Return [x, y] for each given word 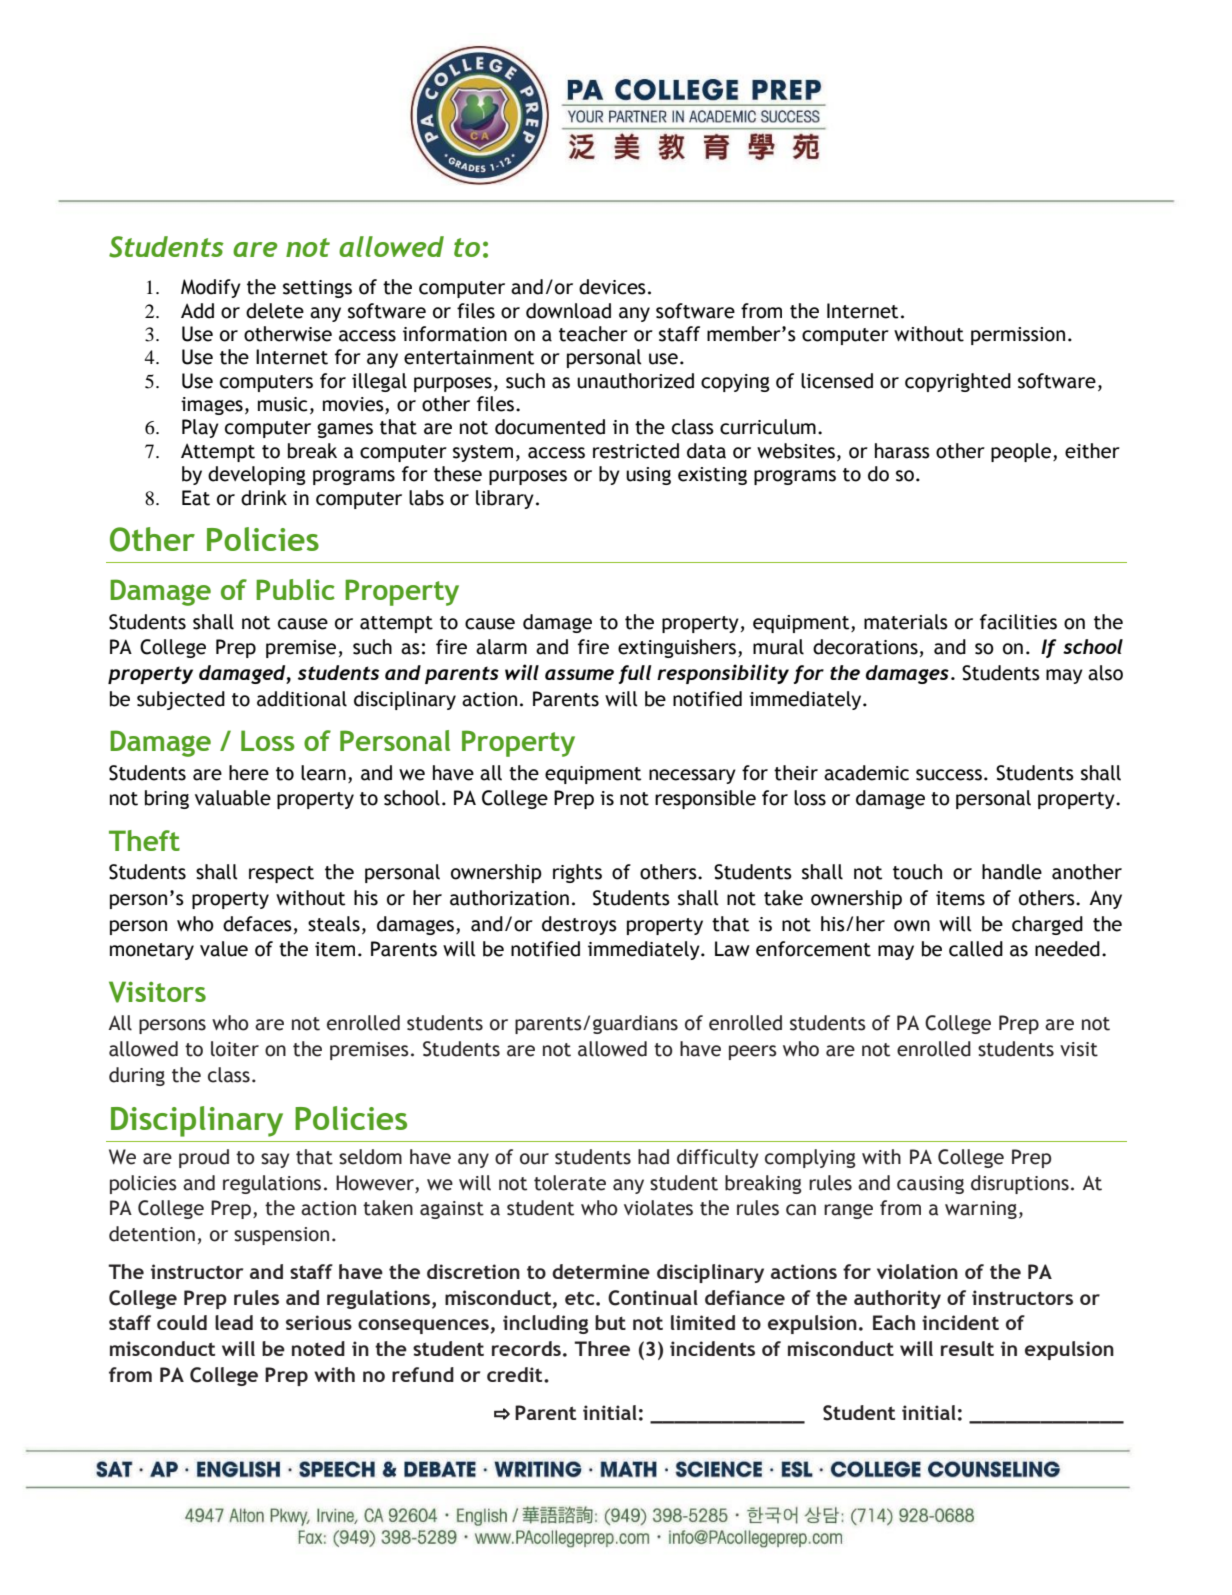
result [967, 1348]
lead [234, 1322]
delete [275, 311]
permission [1018, 336]
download [568, 311]
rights [577, 873]
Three [602, 1348]
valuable [233, 798]
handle [1012, 872]
